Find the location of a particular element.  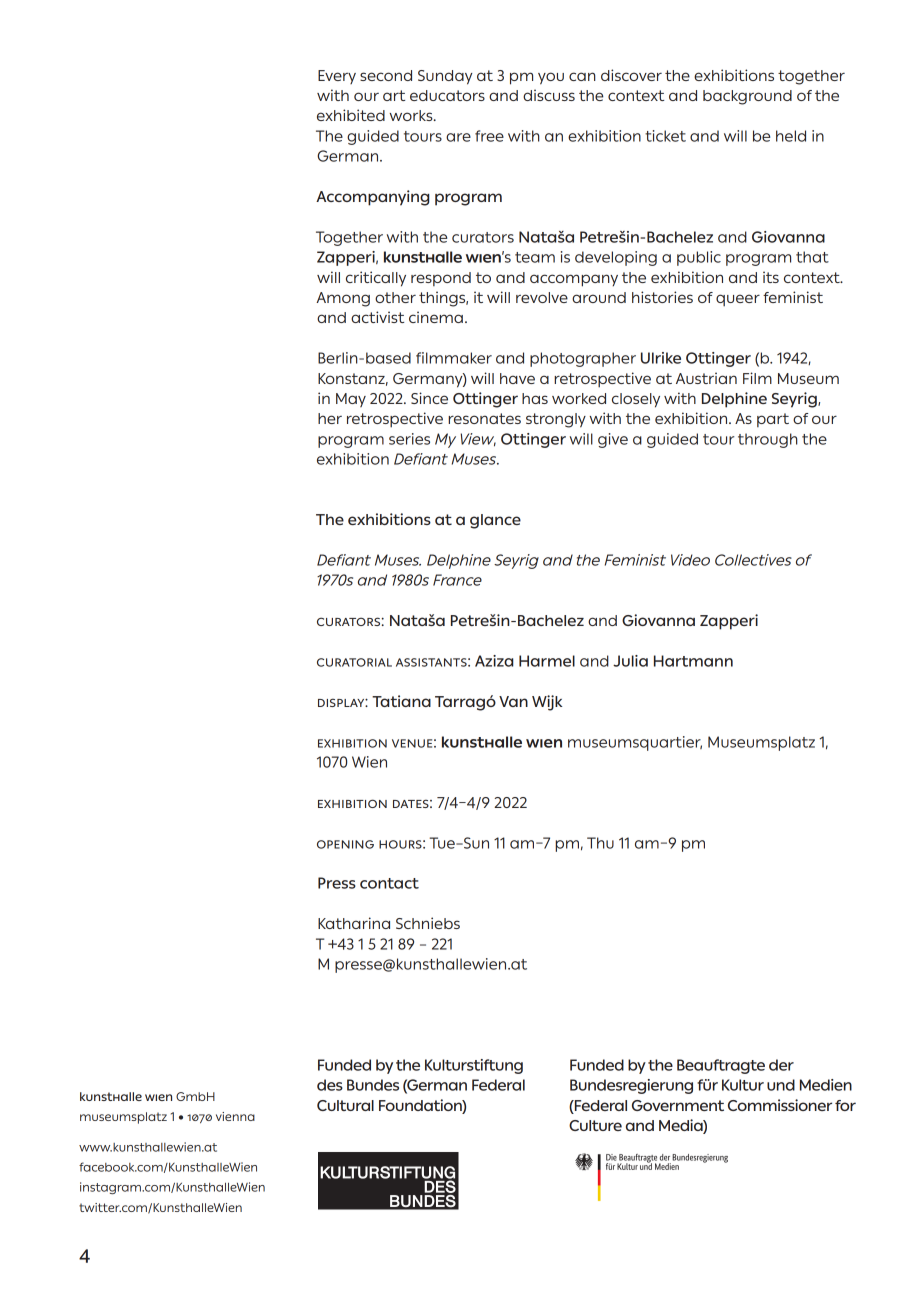

background is located at coordinates (747, 97).
